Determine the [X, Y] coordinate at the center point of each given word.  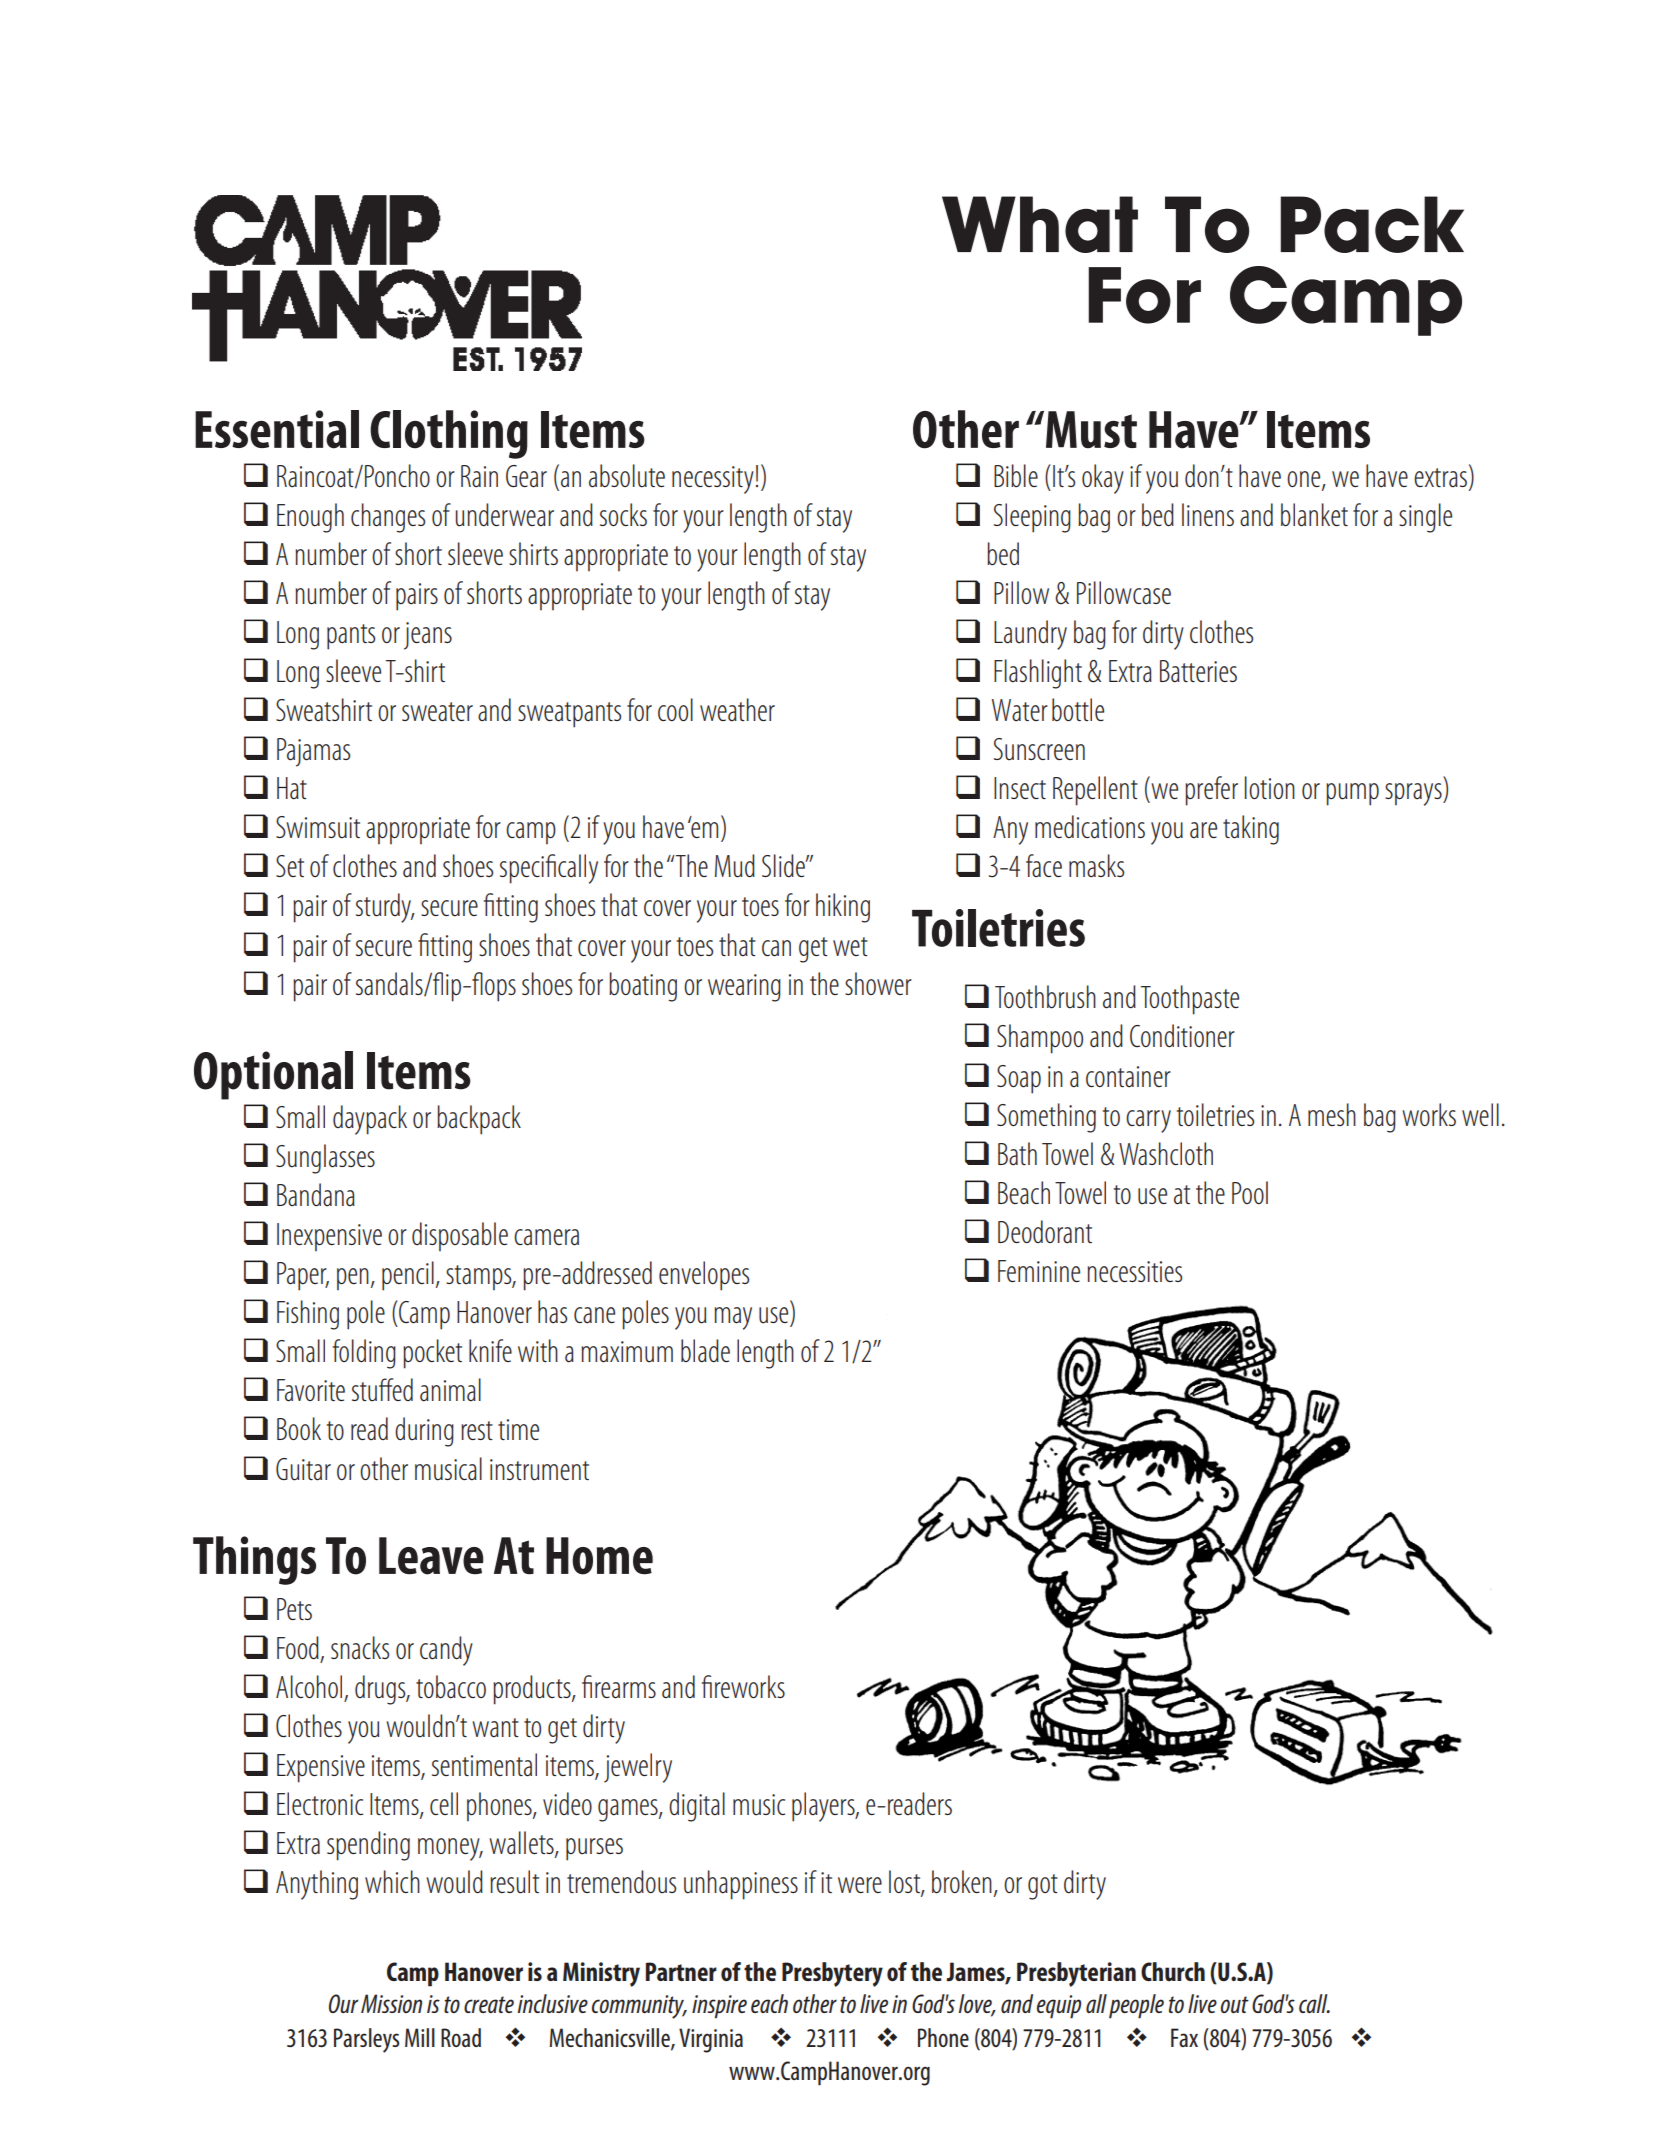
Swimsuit [318, 827]
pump [1352, 794]
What [1040, 224]
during [424, 1432]
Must [1090, 430]
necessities [1134, 1271]
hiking [843, 908]
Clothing [449, 434]
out [1235, 2004]
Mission [391, 2003]
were [860, 1885]
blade [705, 1351]
